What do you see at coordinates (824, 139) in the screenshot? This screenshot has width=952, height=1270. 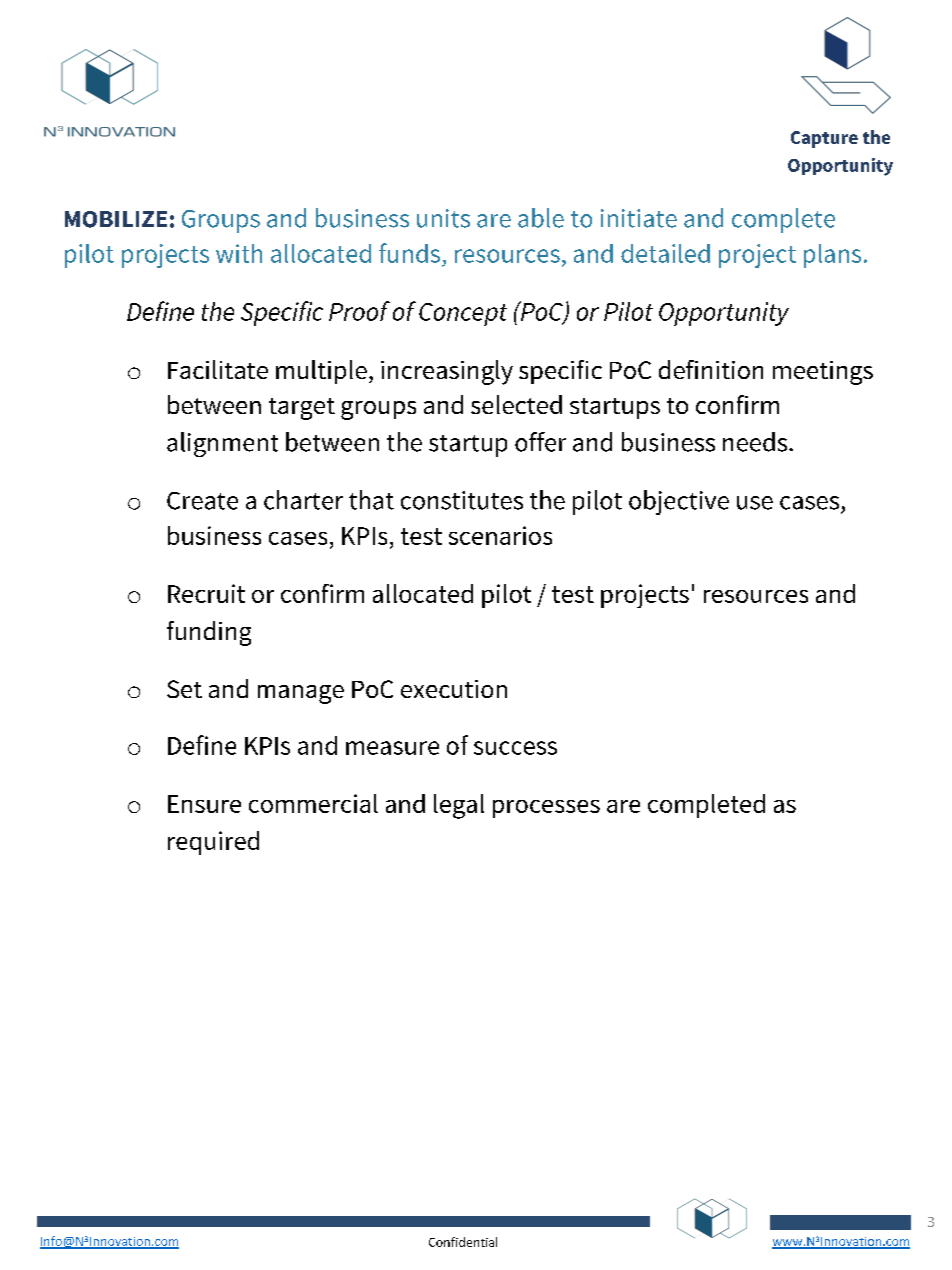 I see `Capture` at bounding box center [824, 139].
